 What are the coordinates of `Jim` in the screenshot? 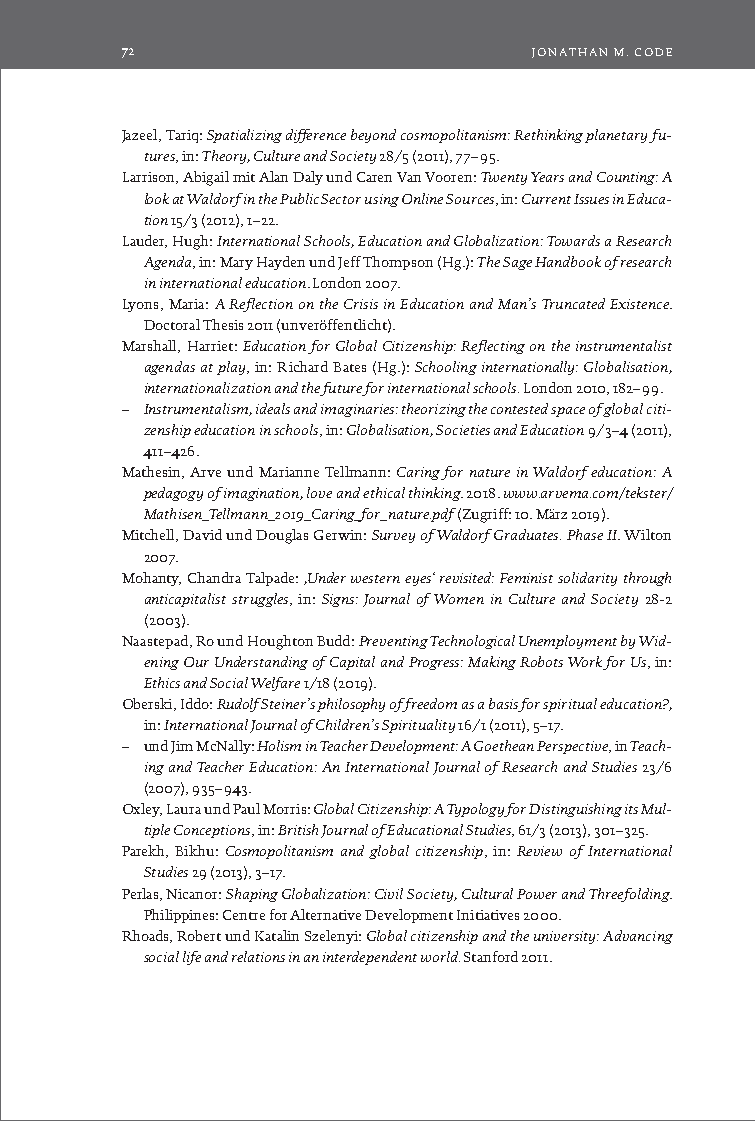 It's located at (182, 747).
